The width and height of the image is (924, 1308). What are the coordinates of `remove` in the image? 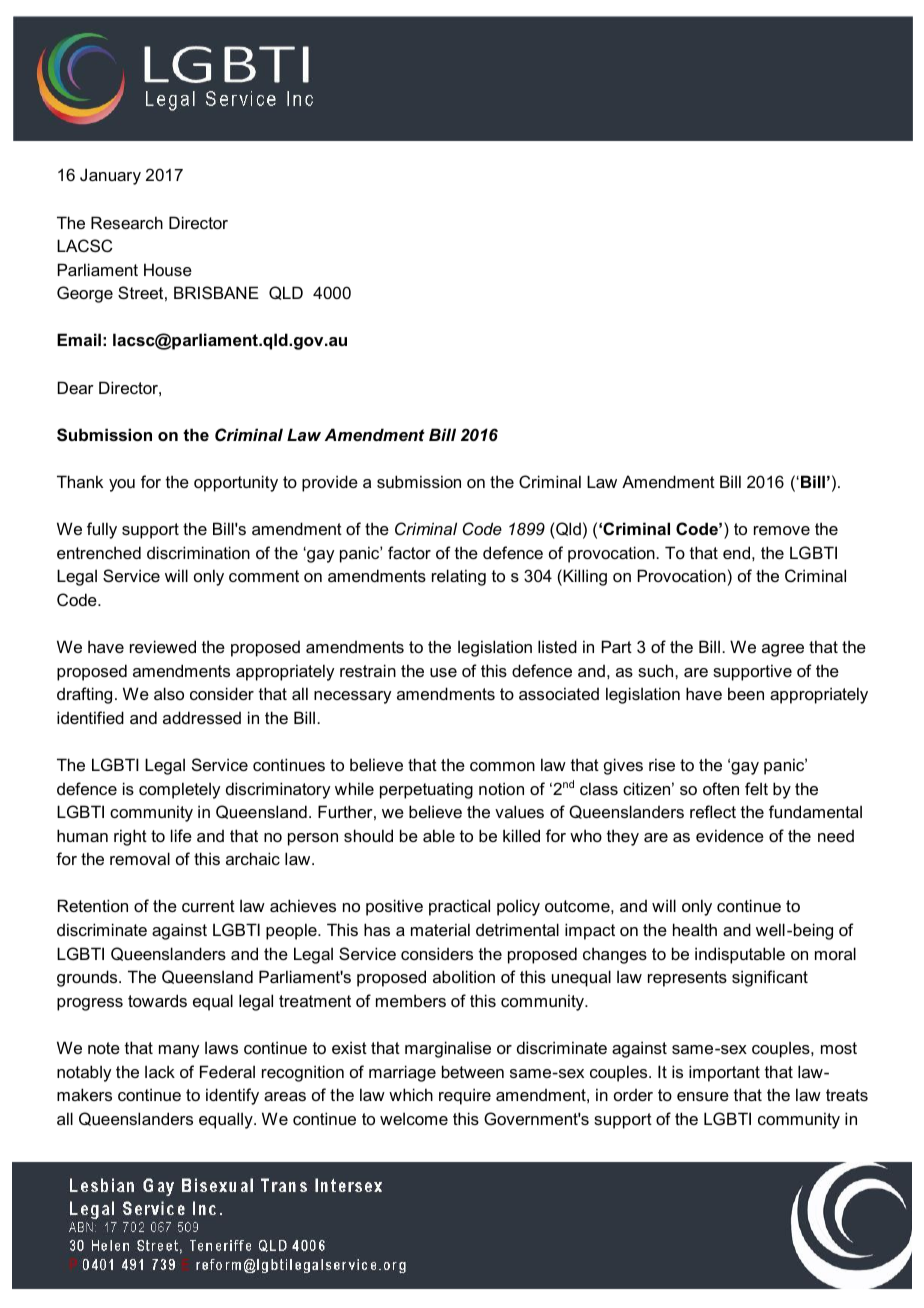 It's located at (782, 530).
